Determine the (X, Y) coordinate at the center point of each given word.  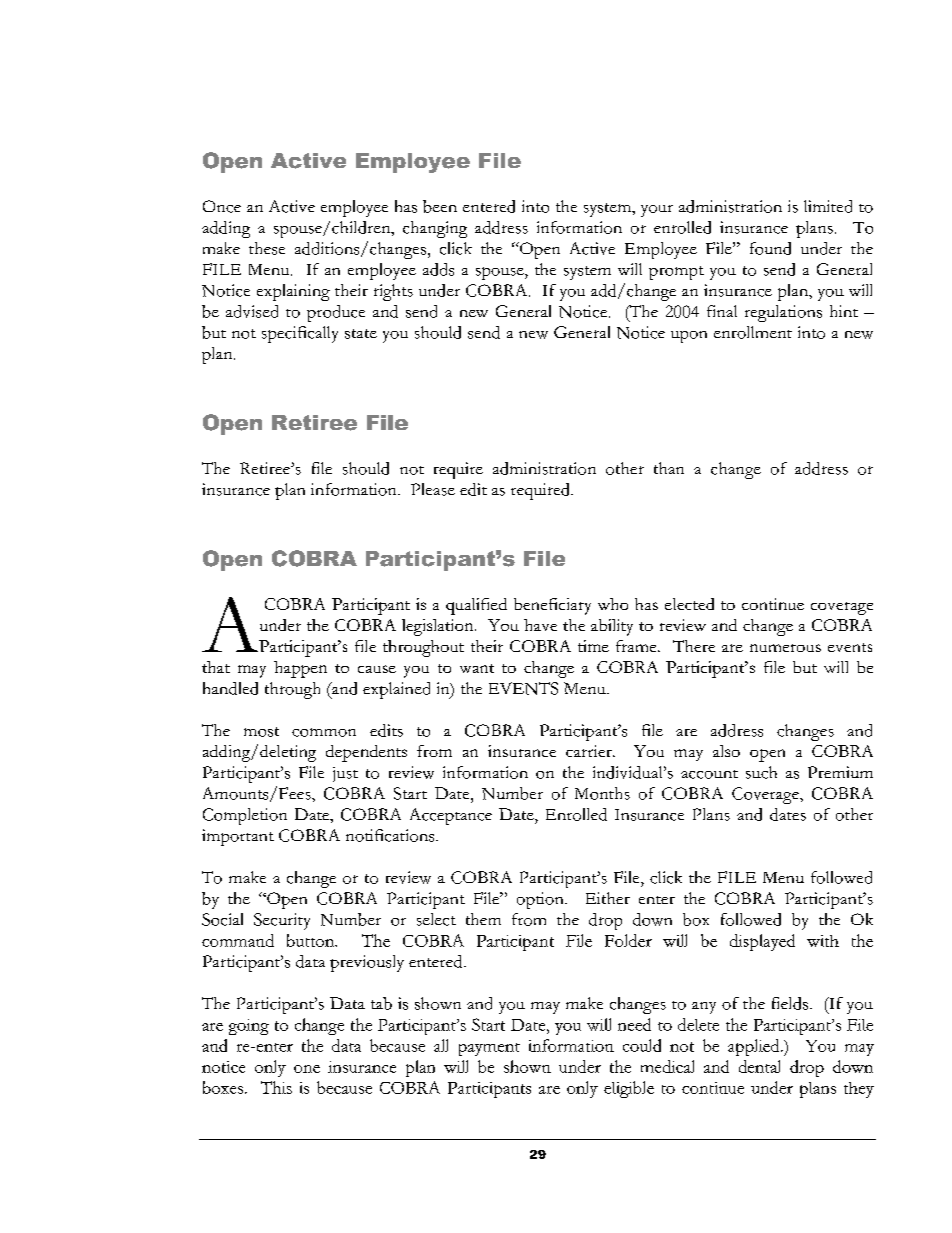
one (307, 1069)
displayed (762, 942)
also (726, 751)
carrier (590, 751)
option (541, 900)
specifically (300, 334)
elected (689, 604)
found (770, 248)
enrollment (753, 332)
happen (300, 669)
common (324, 732)
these (267, 248)
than (669, 468)
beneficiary (552, 606)
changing (435, 229)
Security (282, 921)
